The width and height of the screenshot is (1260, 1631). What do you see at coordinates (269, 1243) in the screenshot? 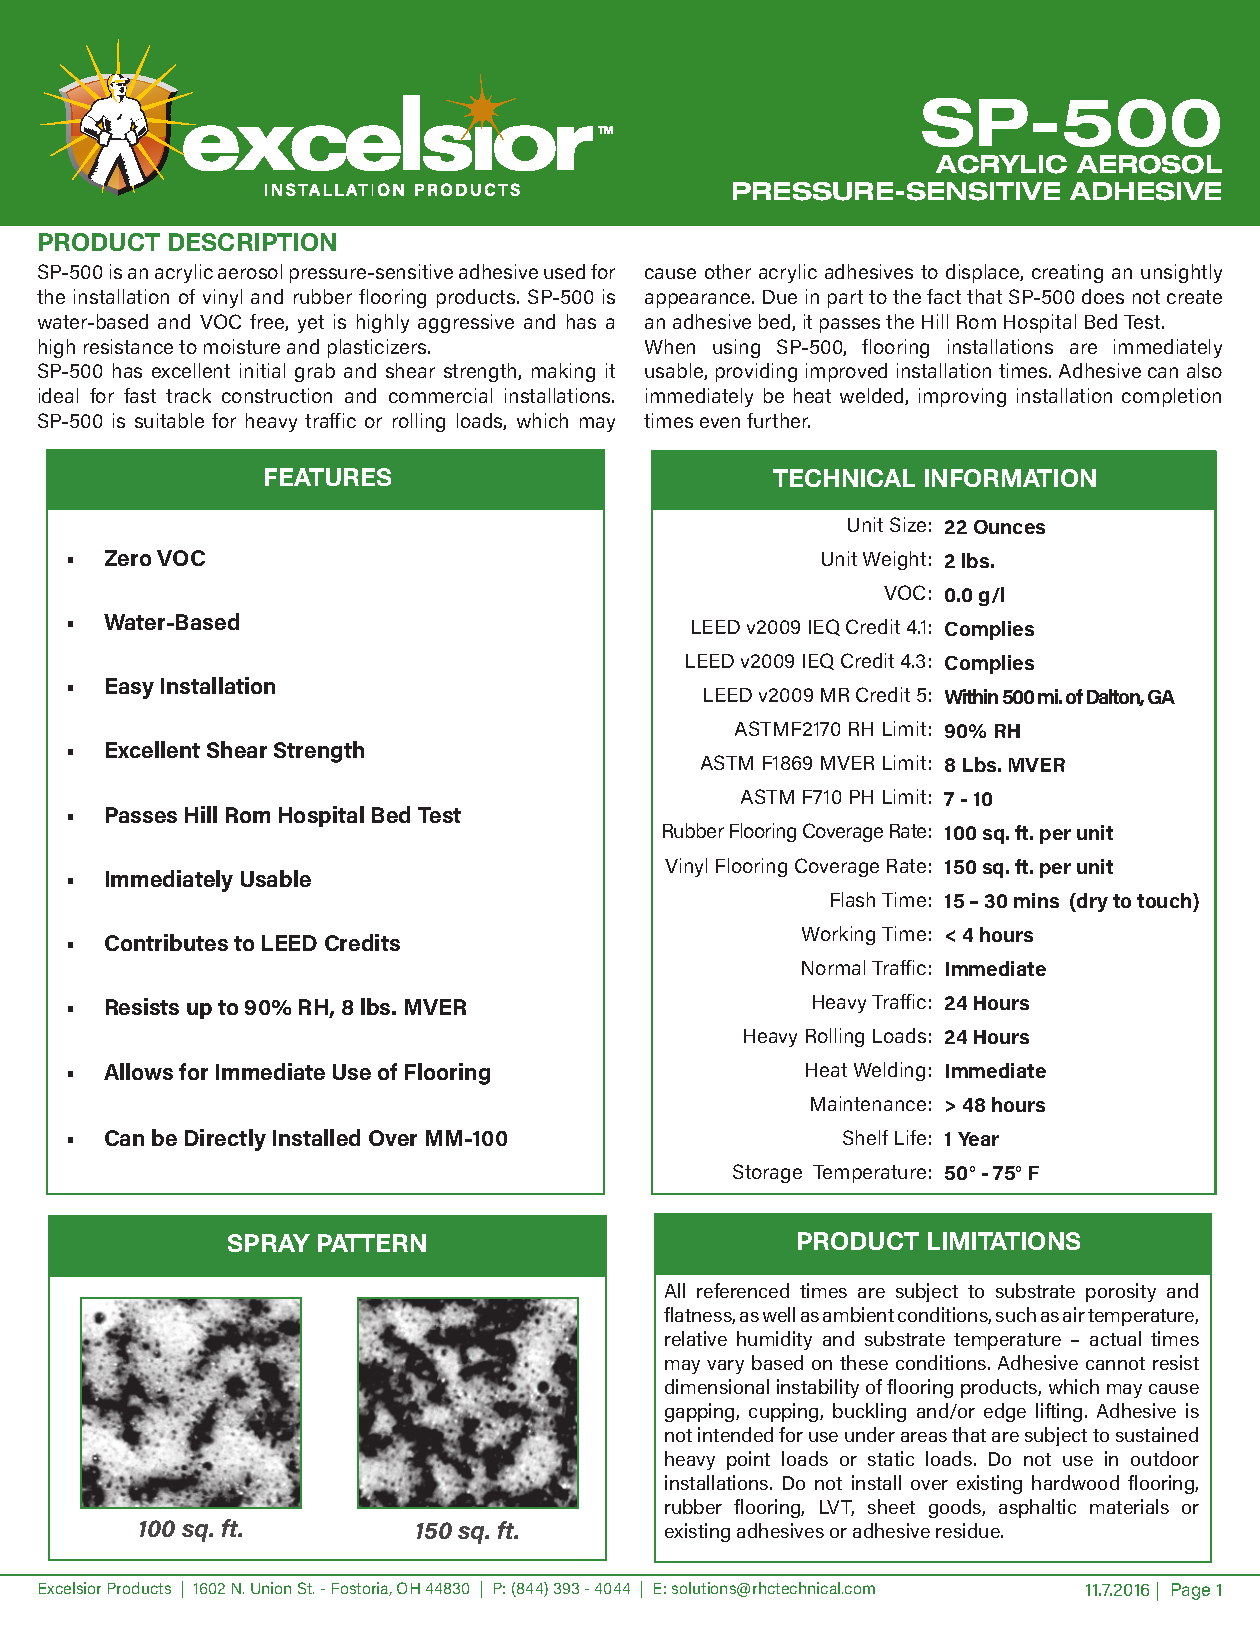
I see `SPRAY` at bounding box center [269, 1243].
